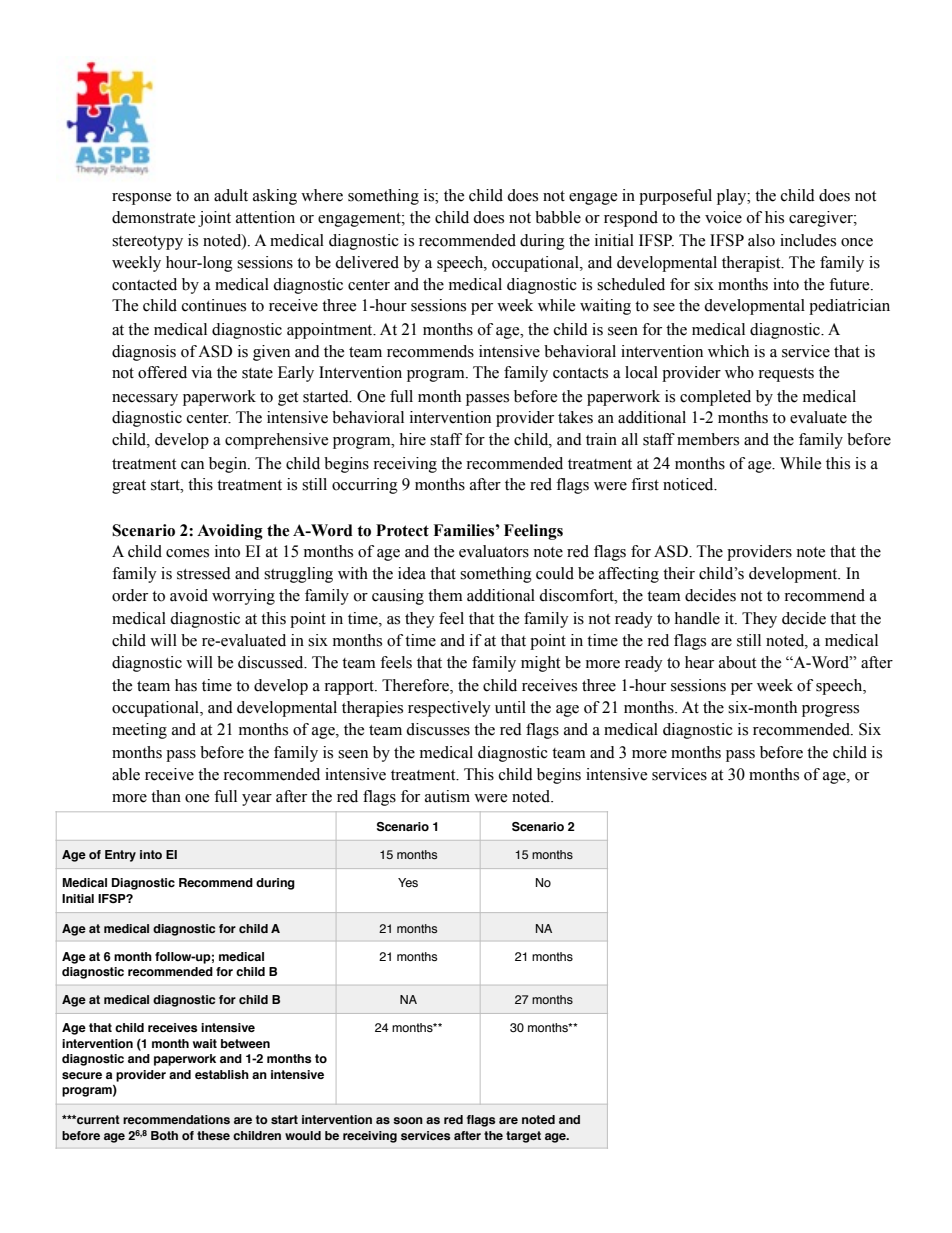 This screenshot has width=952, height=1233. What do you see at coordinates (737, 662) in the screenshot?
I see `about` at bounding box center [737, 662].
